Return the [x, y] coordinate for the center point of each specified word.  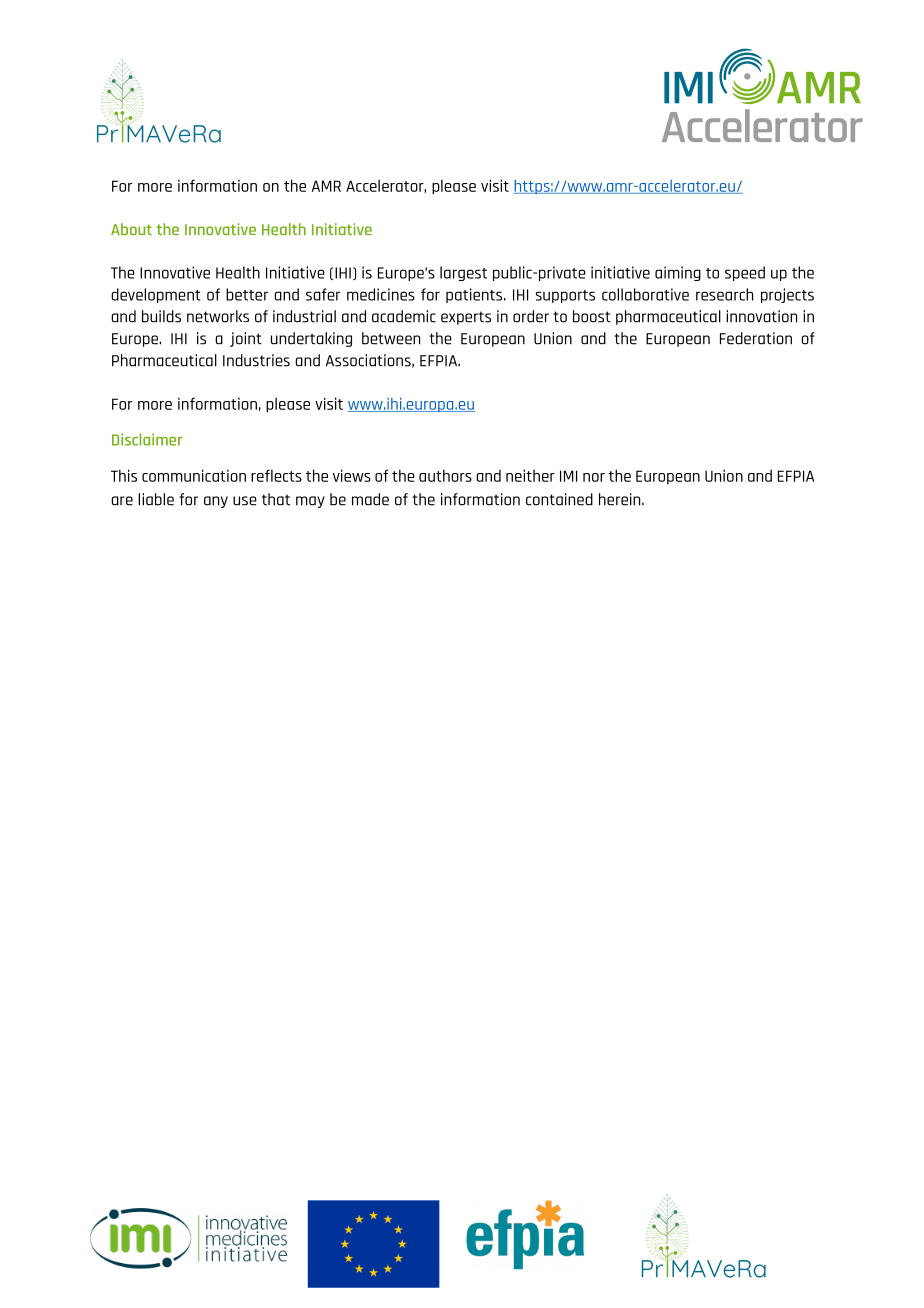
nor [594, 477]
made [370, 499]
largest [463, 273]
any [216, 502]
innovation [761, 316]
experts [466, 318]
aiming [678, 273]
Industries [256, 360]
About [131, 229]
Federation [756, 338]
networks [218, 316]
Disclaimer [147, 439]
